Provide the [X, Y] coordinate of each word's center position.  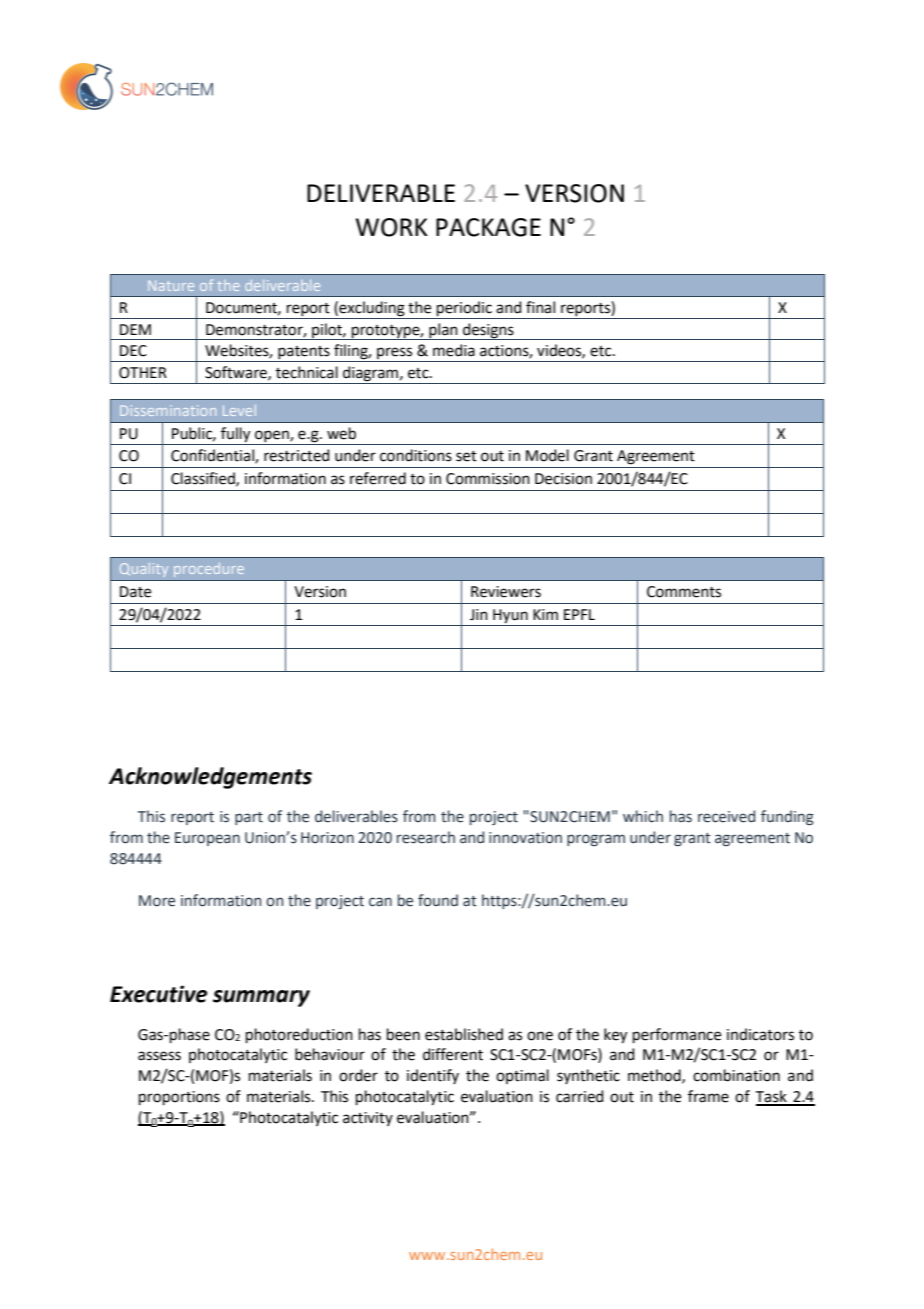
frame [708, 1096]
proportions [179, 1098]
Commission [488, 479]
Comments [684, 592]
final [540, 307]
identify [433, 1076]
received [726, 816]
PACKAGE [488, 227]
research [426, 837]
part [249, 818]
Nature [171, 285]
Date [135, 592]
